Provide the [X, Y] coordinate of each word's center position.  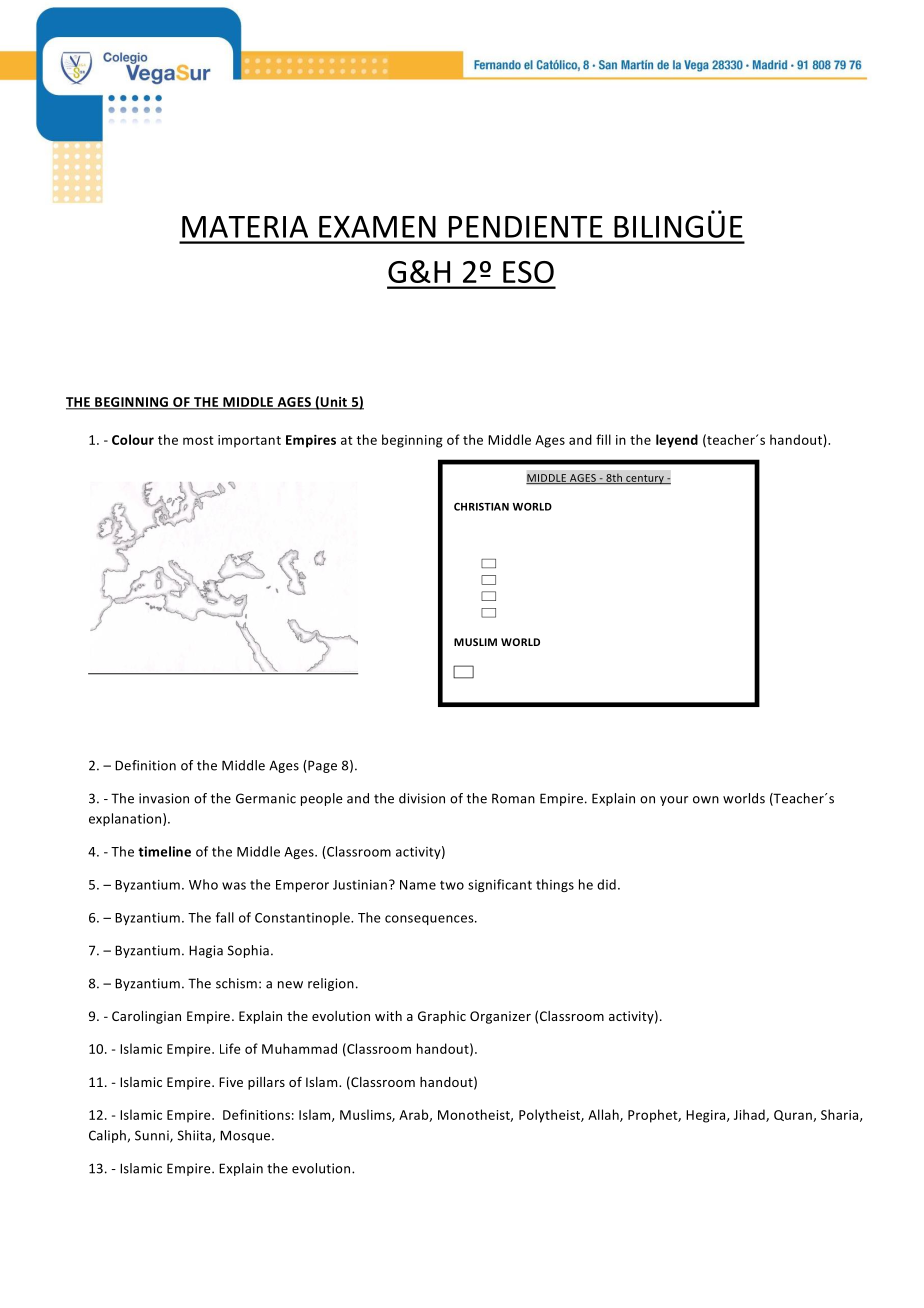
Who [203, 884]
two [452, 885]
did [606, 884]
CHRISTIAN [481, 507]
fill [603, 439]
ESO [528, 272]
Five [231, 1082]
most [198, 440]
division [422, 798]
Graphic [442, 1017]
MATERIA [245, 227]
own [706, 800]
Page [321, 766]
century [645, 479]
